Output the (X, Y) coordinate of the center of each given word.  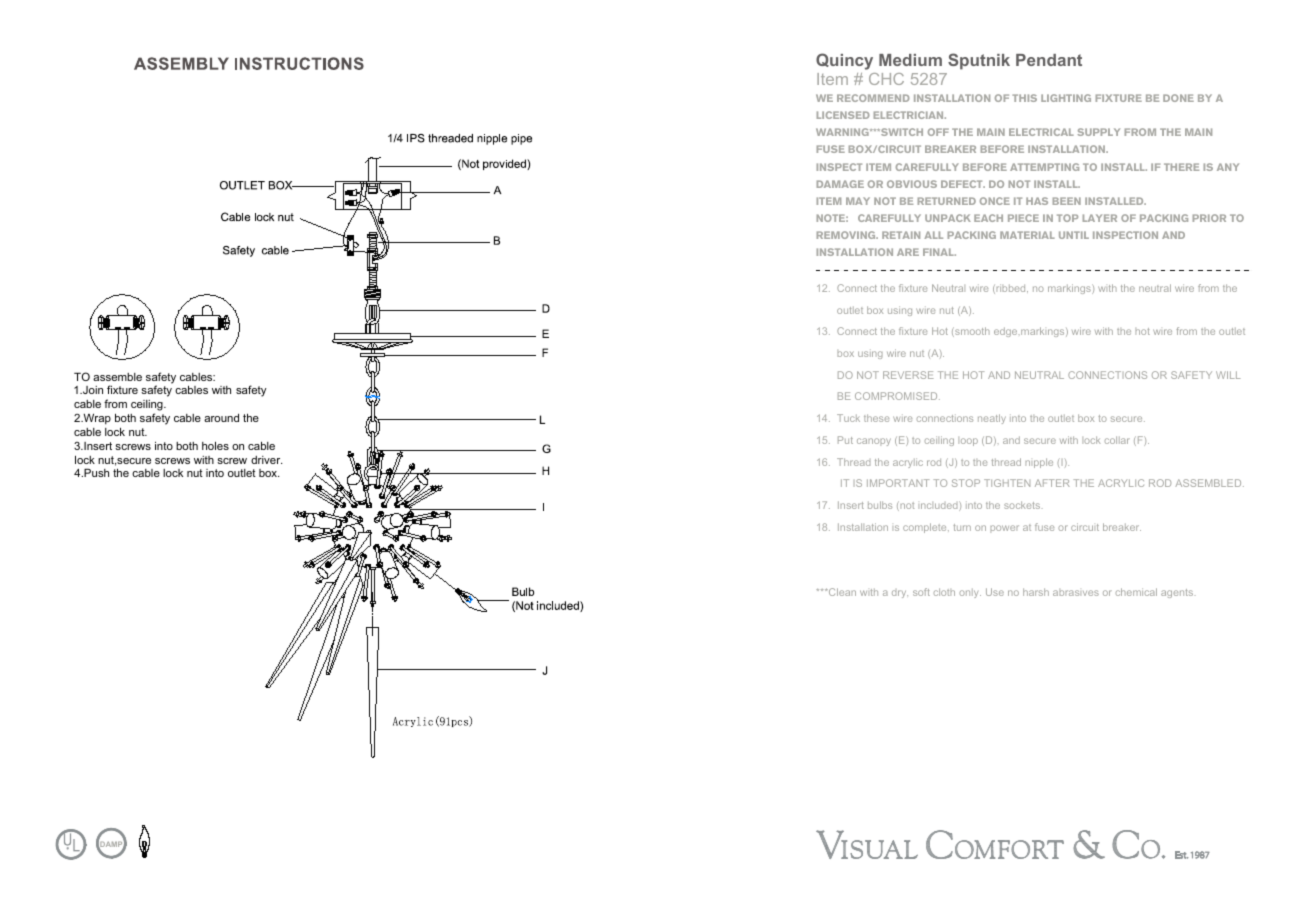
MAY (858, 201)
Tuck (848, 418)
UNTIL (1074, 235)
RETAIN (901, 235)
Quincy (844, 61)
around (221, 417)
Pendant (1049, 60)
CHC (886, 79)
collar (1117, 440)
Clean (841, 592)
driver (266, 460)
